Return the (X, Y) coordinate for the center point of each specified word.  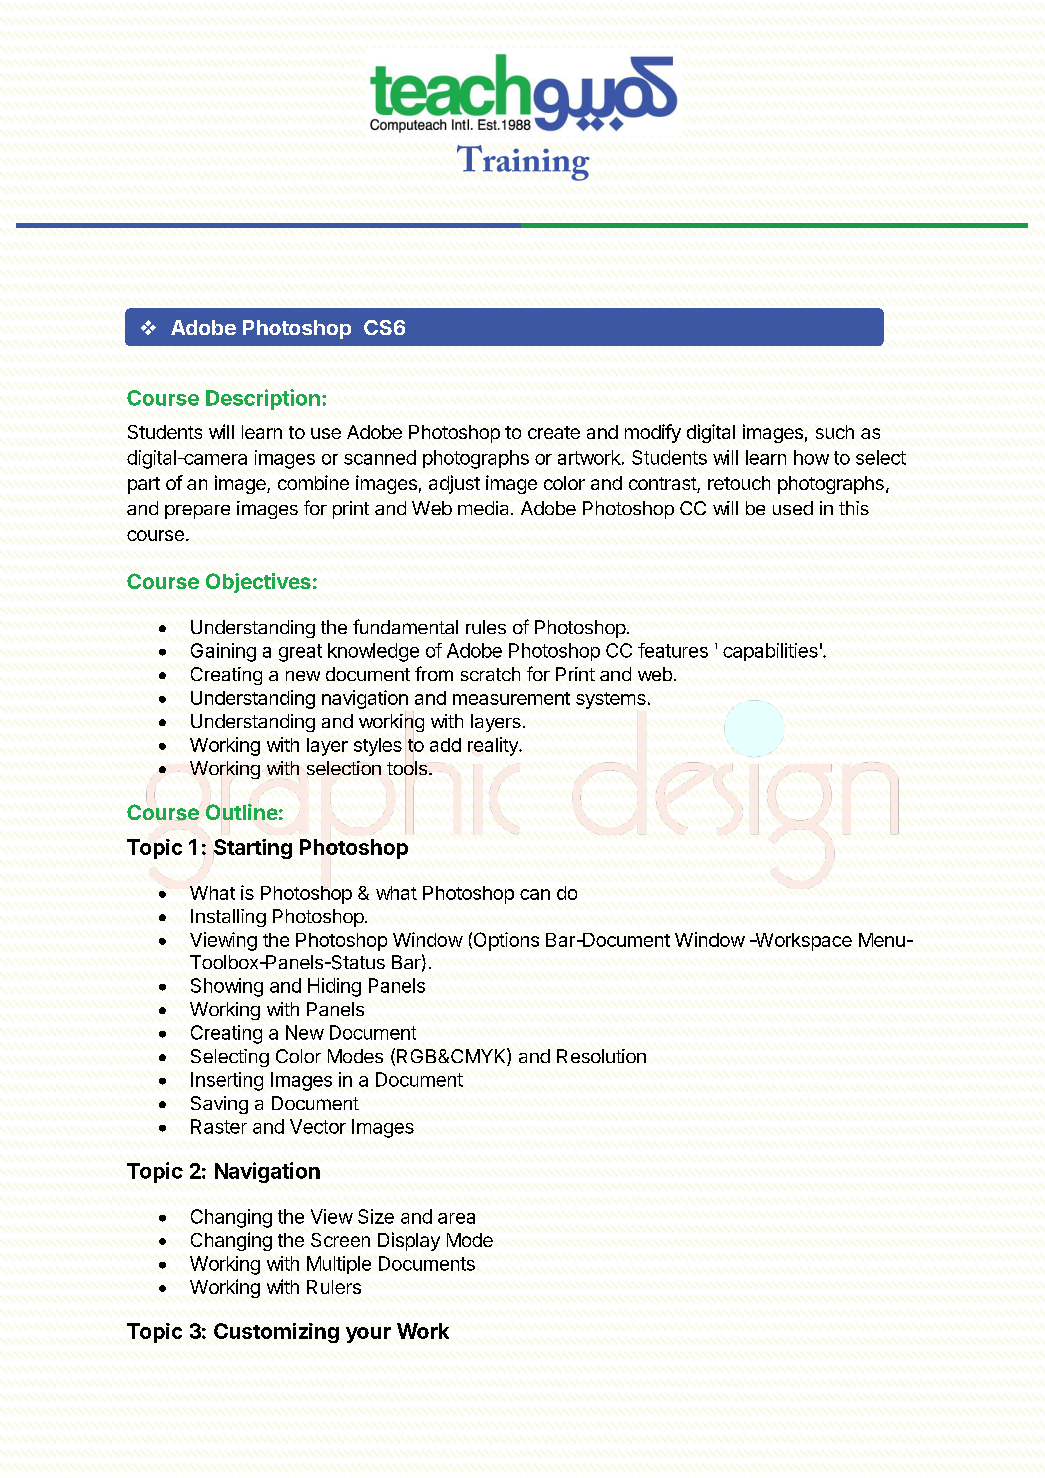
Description (263, 399)
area (456, 1218)
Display (409, 1241)
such (835, 432)
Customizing (276, 1333)
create (554, 432)
